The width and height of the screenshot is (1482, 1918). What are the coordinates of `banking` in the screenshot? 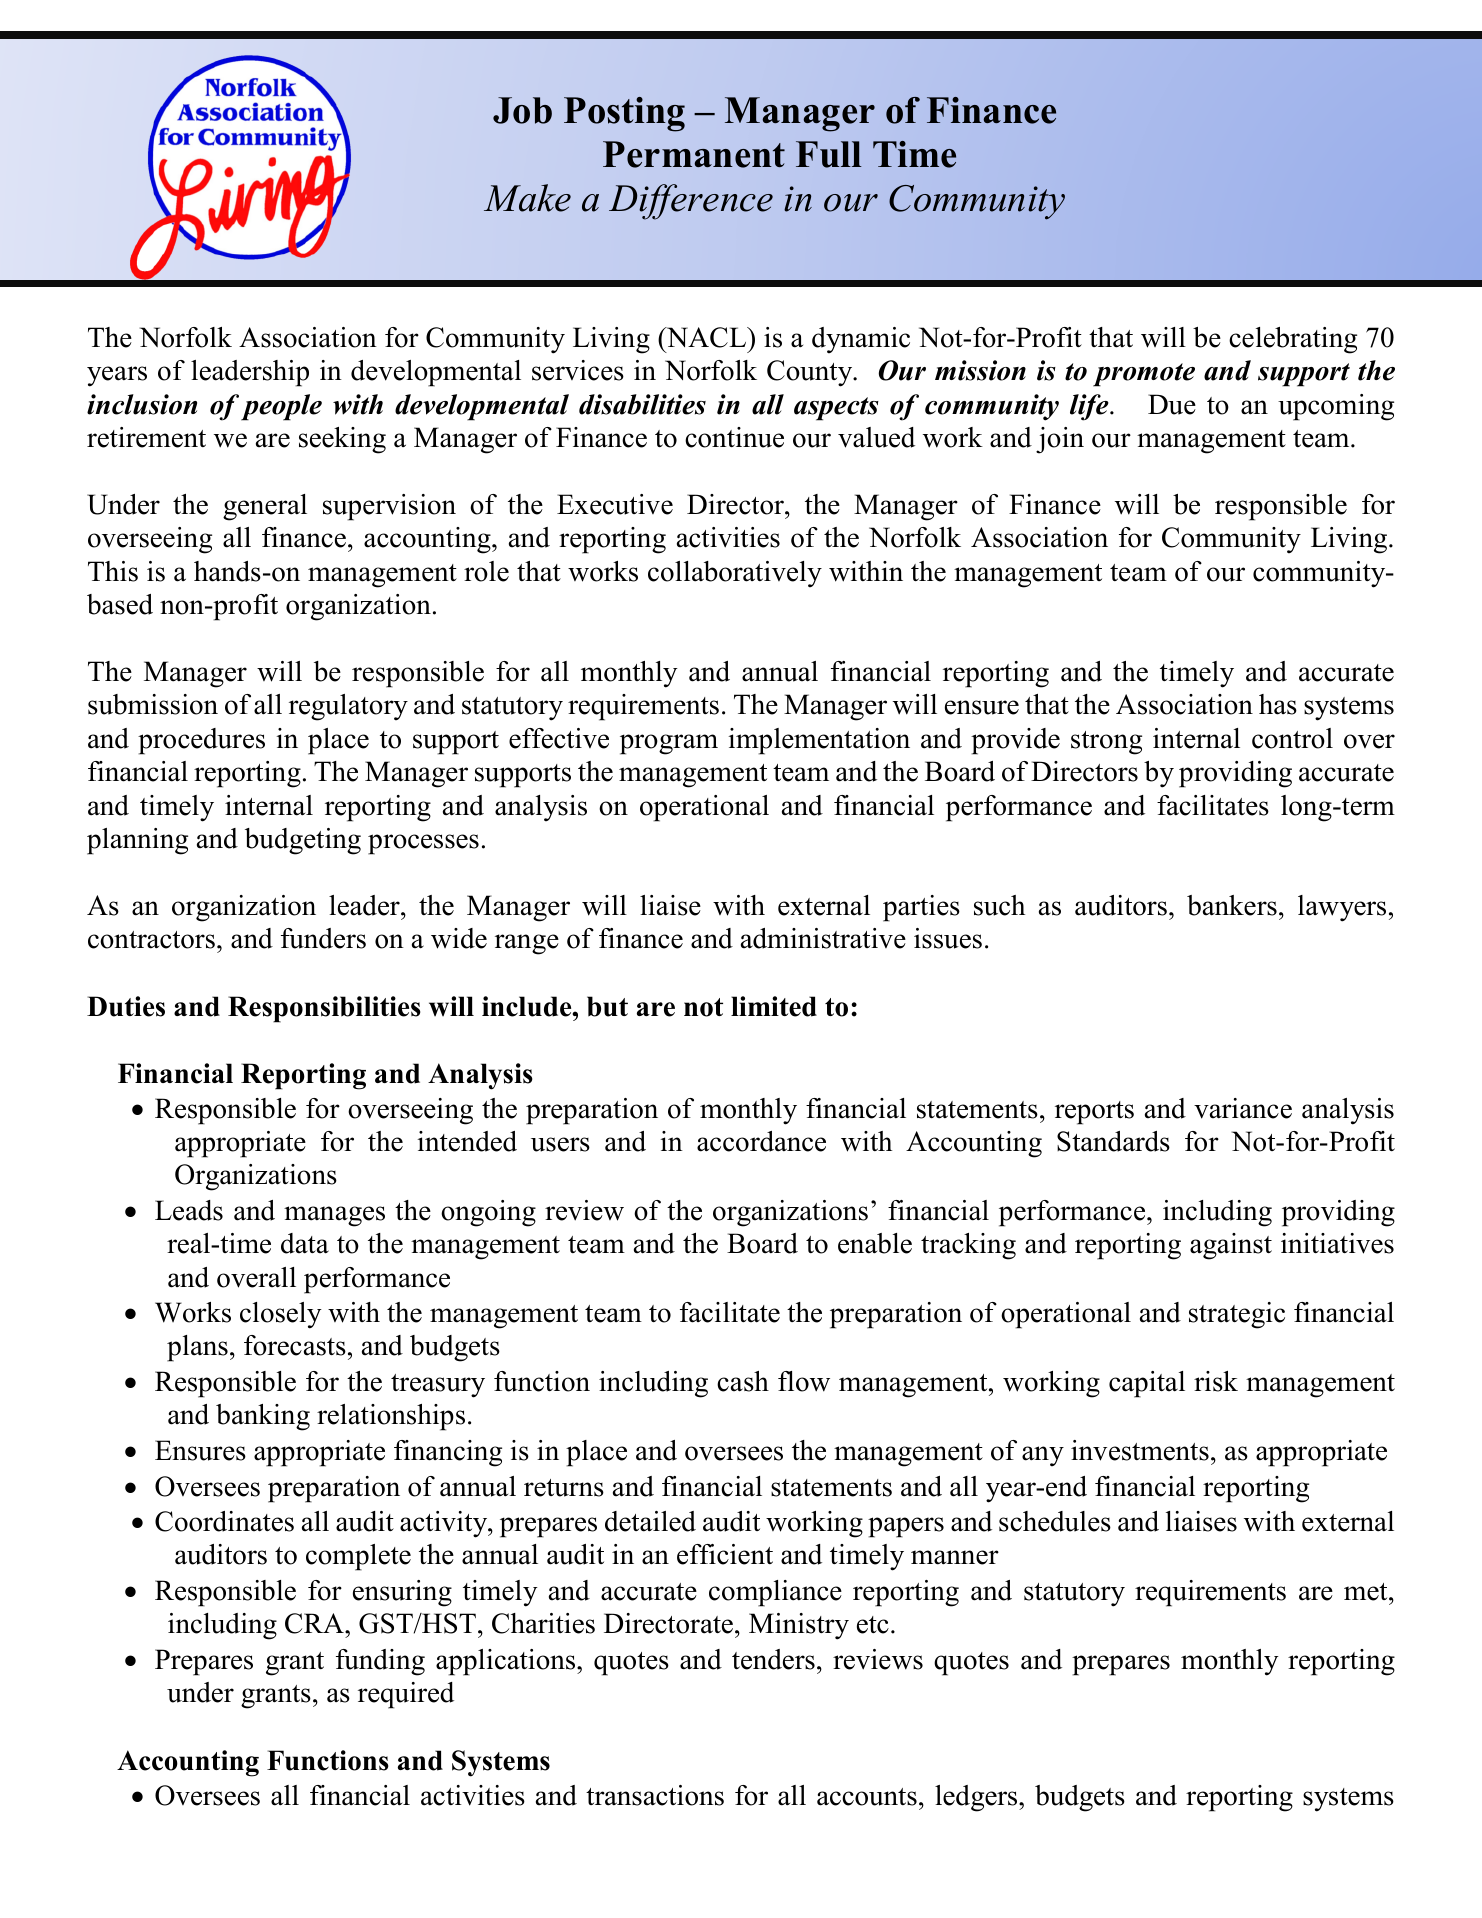 It's located at (263, 1417).
